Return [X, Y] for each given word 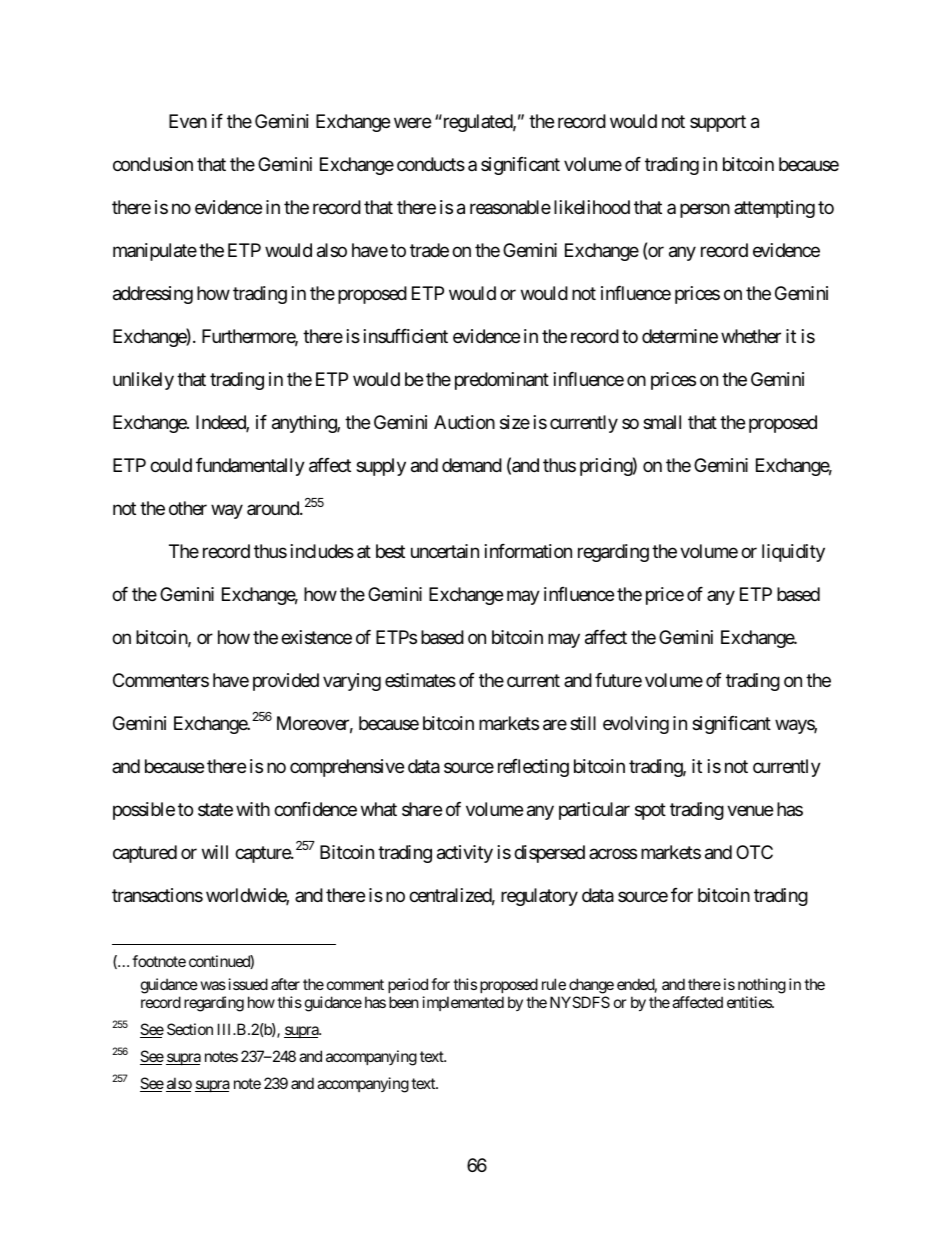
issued [248, 984]
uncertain [445, 551]
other [188, 508]
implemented [463, 1003]
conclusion [153, 164]
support [718, 124]
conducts [431, 164]
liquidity [793, 553]
